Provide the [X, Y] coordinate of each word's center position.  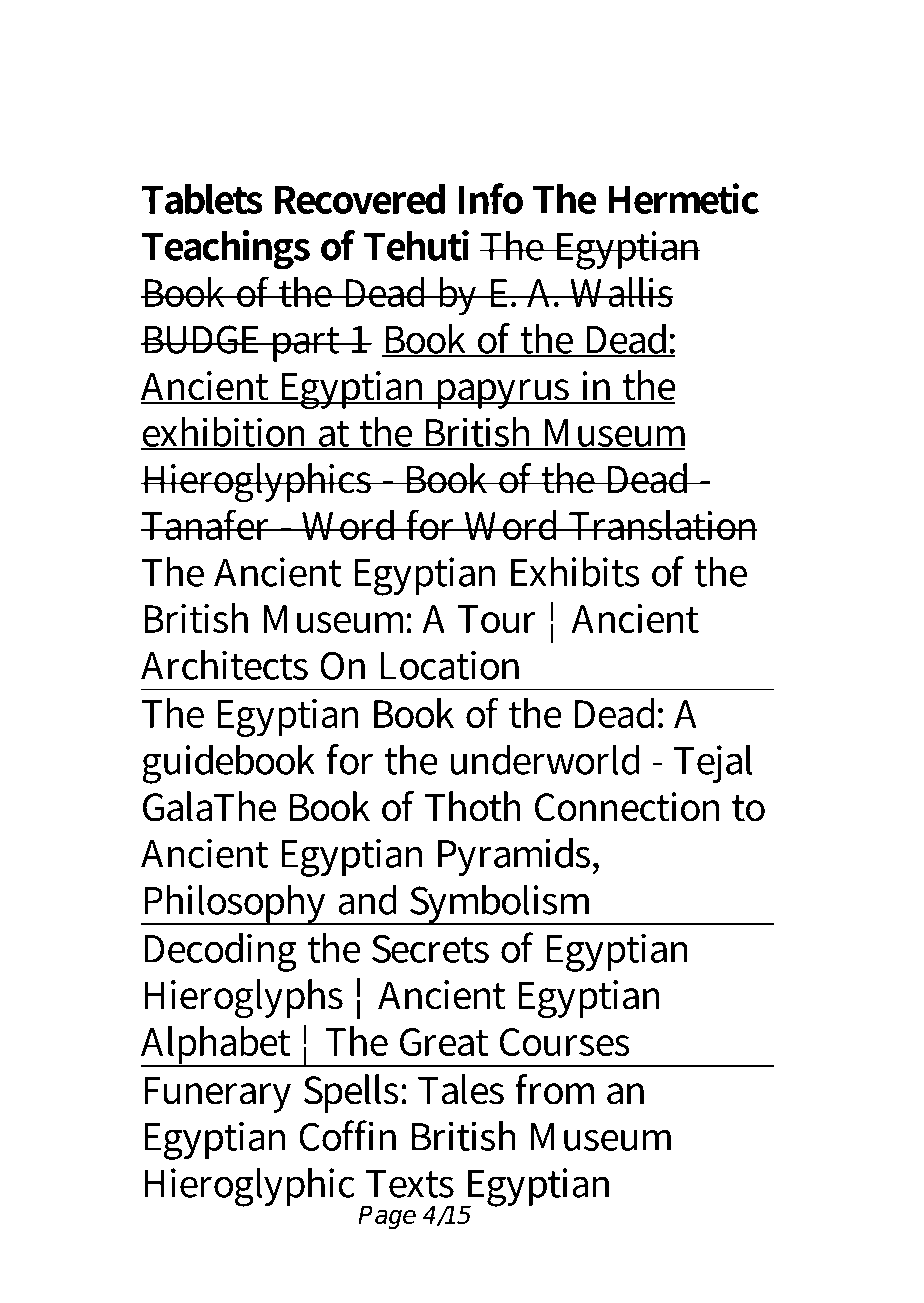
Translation [662, 525]
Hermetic [683, 198]
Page [387, 1217]
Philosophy [235, 904]
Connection [627, 807]
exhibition [226, 433]
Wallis [620, 292]
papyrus [503, 394]
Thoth [473, 806]
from [554, 1089]
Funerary [217, 1094]
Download [251, 75]
